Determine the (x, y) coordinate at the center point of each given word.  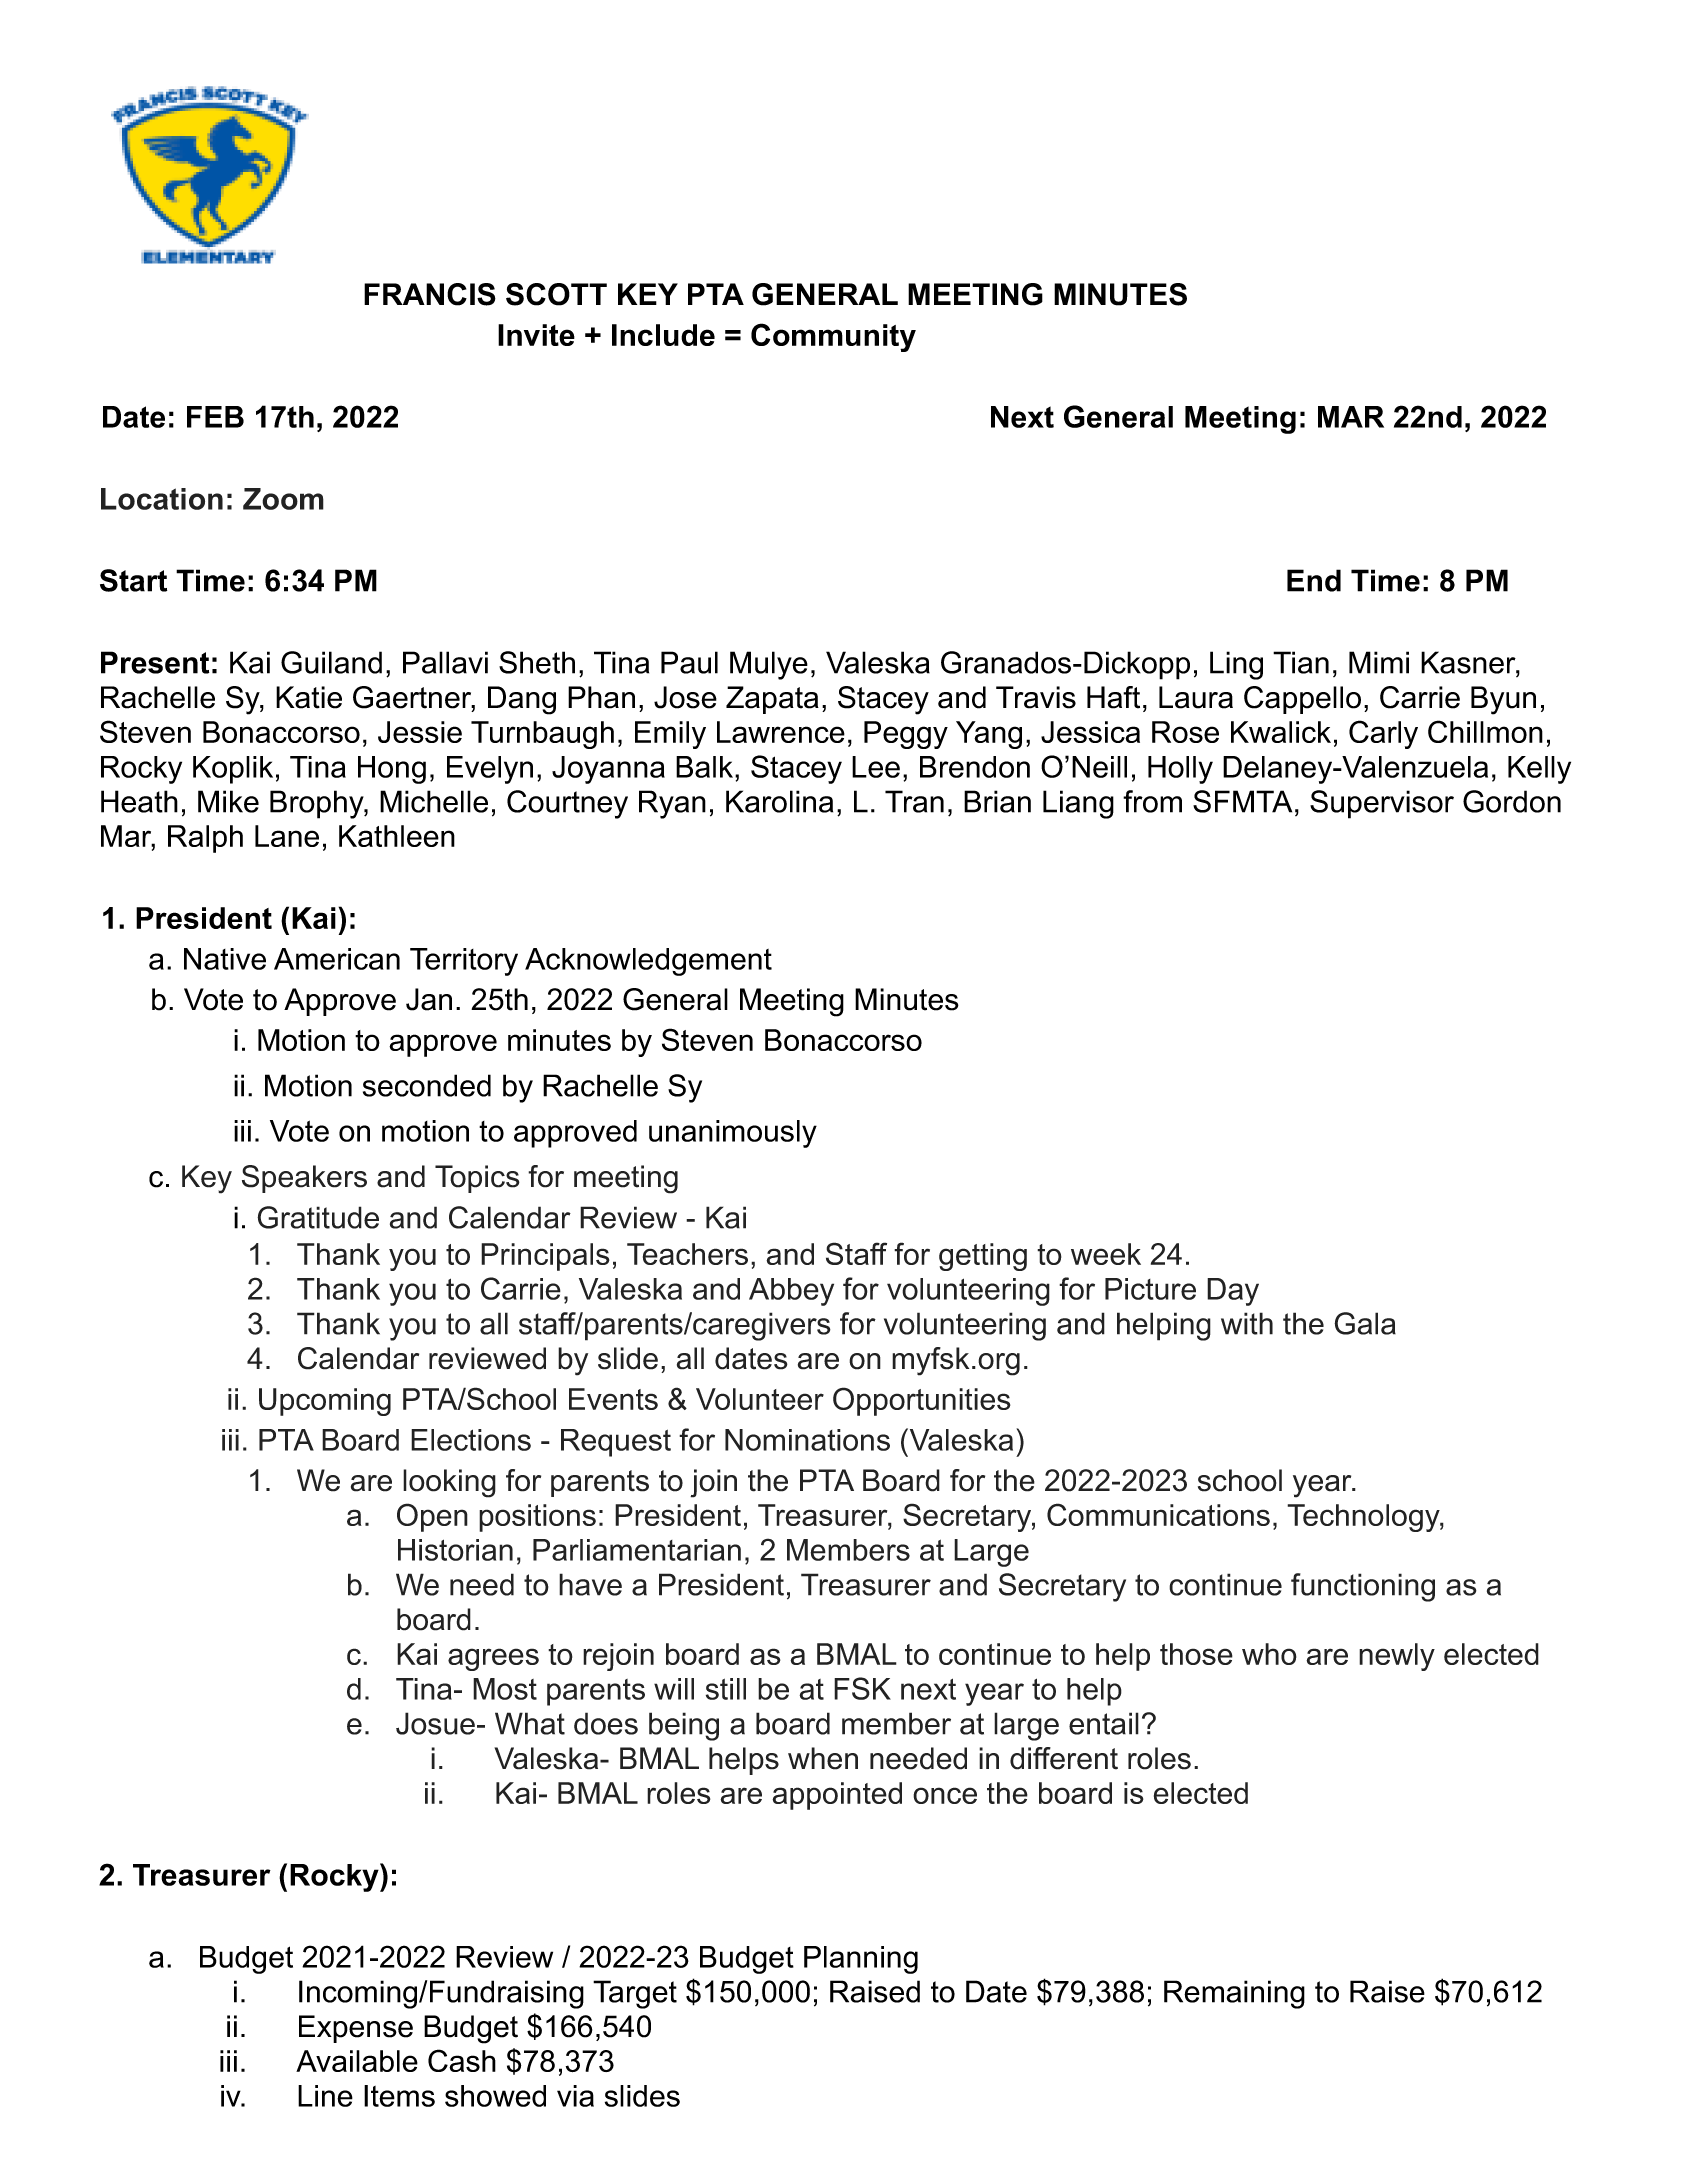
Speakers (304, 1179)
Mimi (1379, 662)
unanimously (733, 1134)
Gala (1365, 1323)
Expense (356, 2029)
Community (833, 337)
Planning (861, 1960)
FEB (215, 417)
